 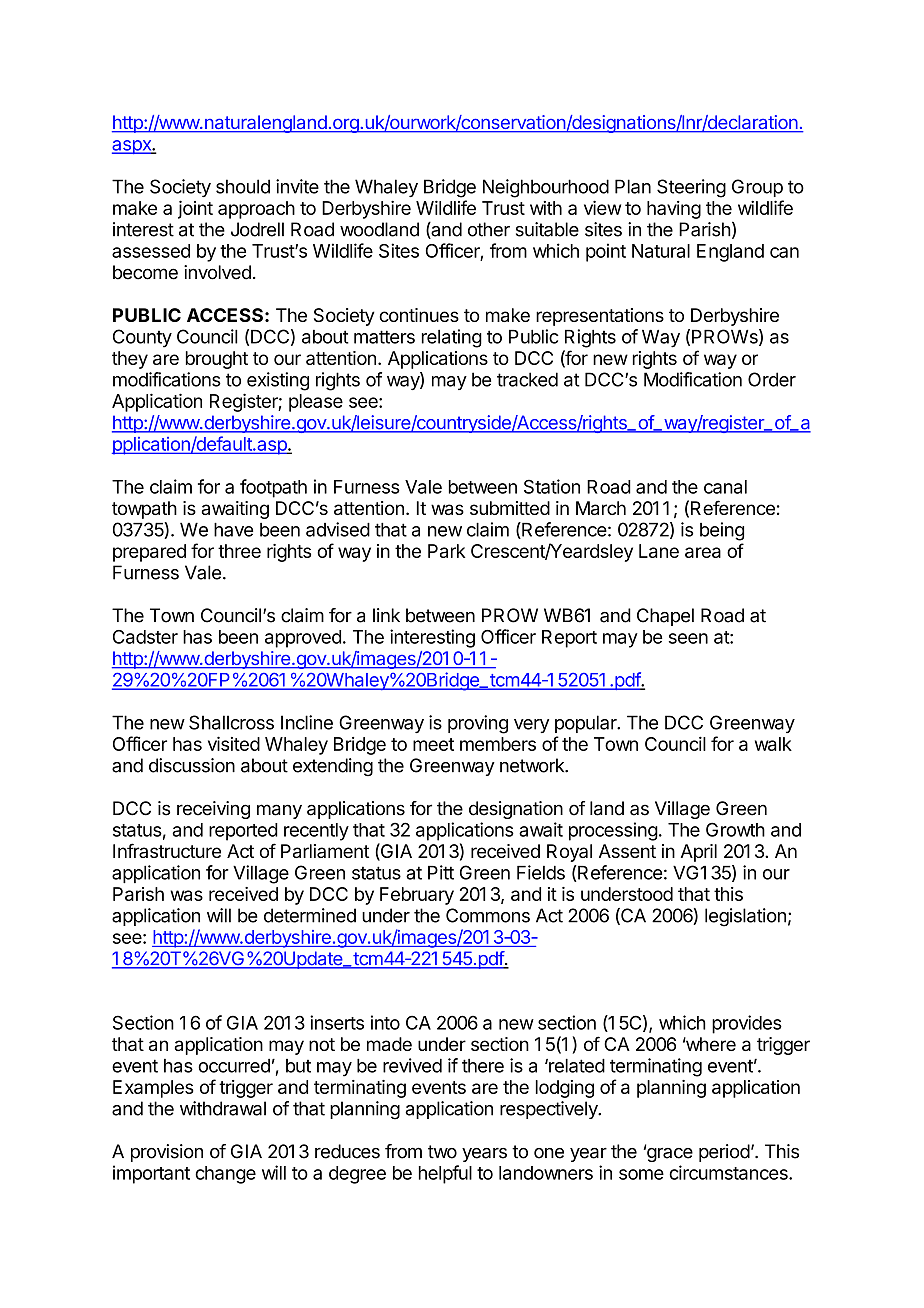 What do you see at coordinates (195, 209) in the screenshot?
I see `joint` at bounding box center [195, 209].
